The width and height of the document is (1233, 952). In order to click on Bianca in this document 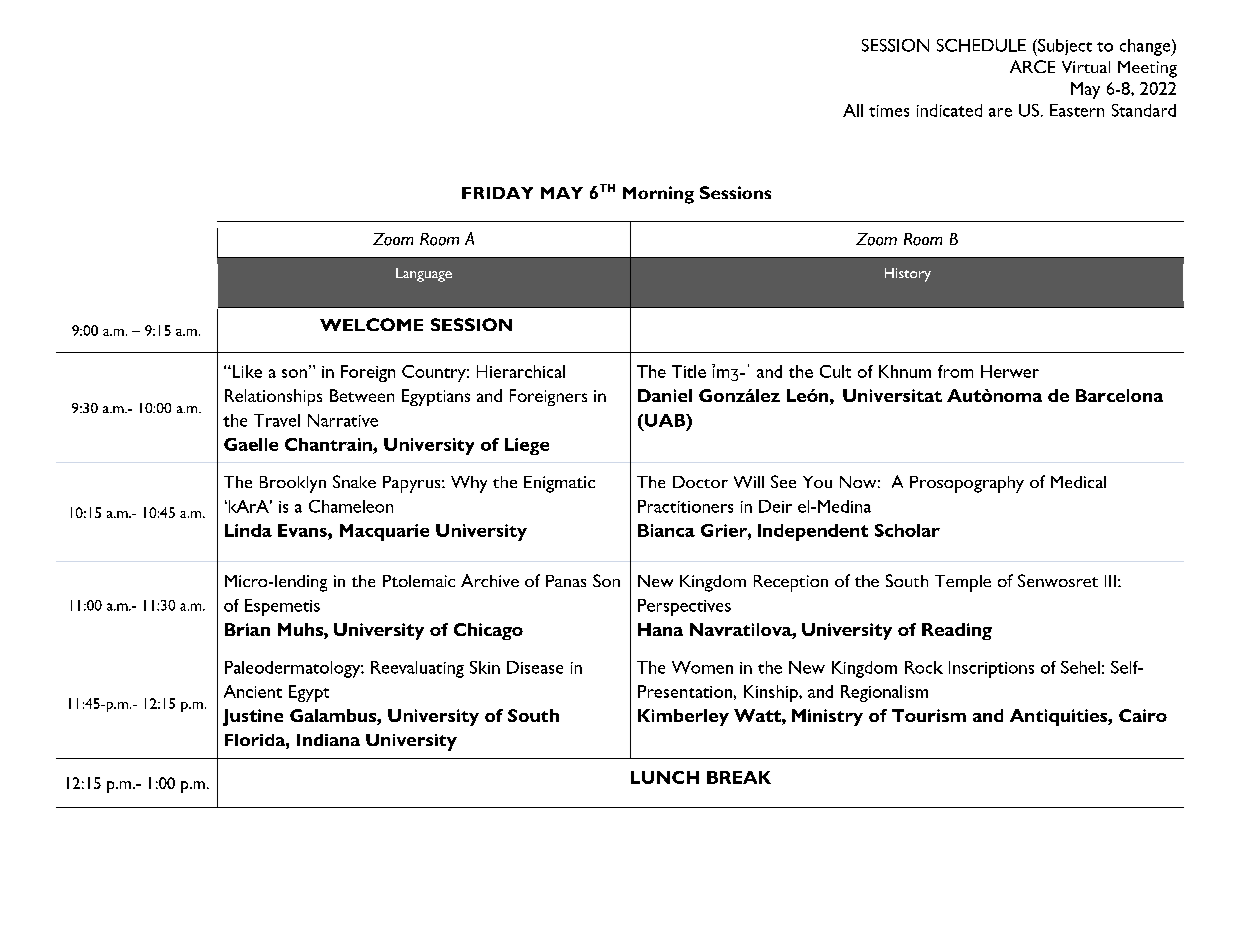, I will do `click(666, 530)`.
